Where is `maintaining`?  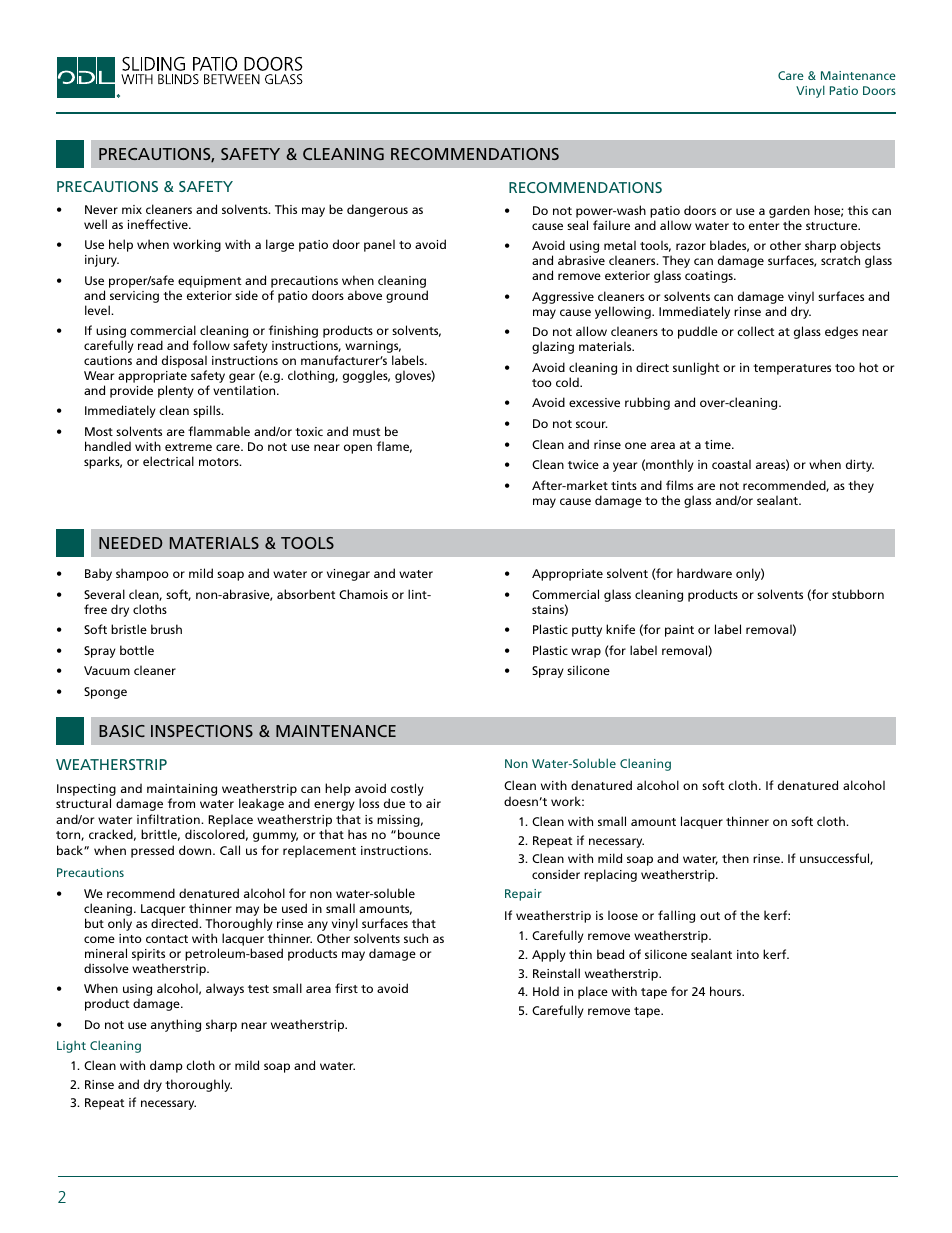
maintaining is located at coordinates (182, 790).
